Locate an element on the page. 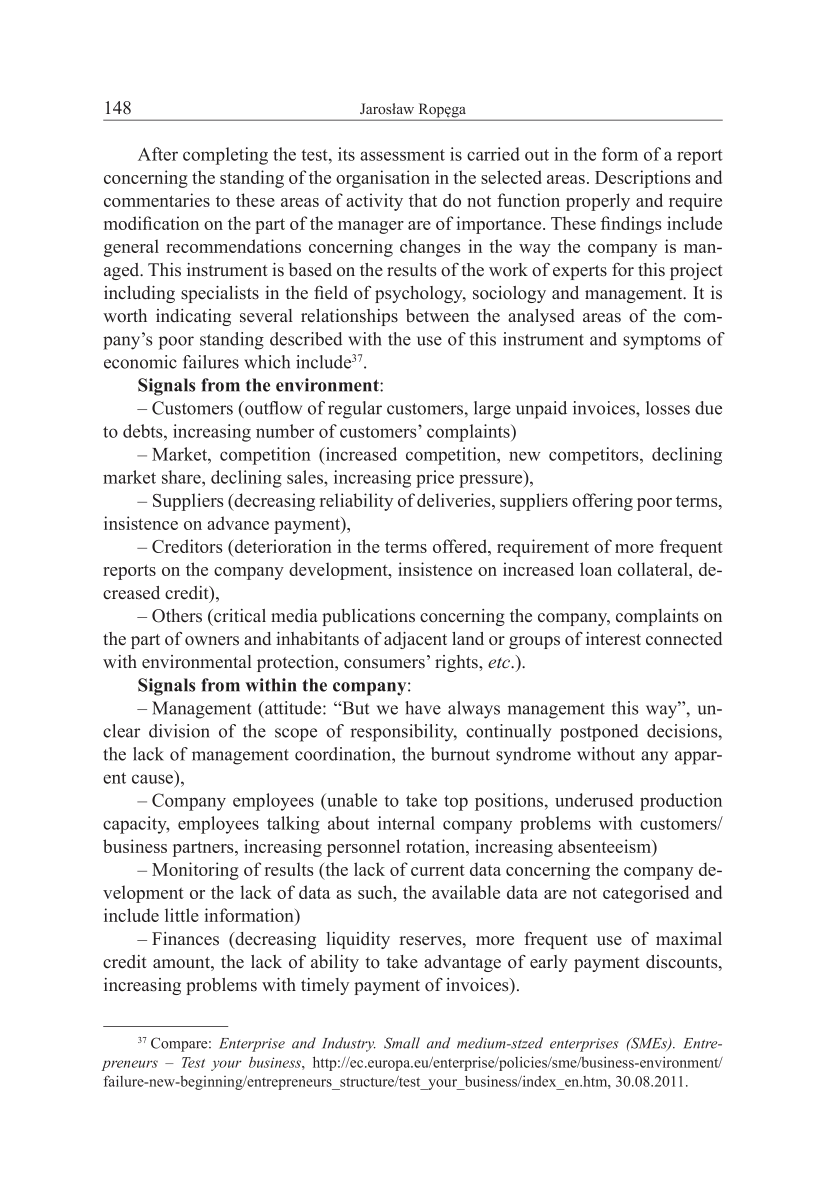 This document has height=1180, width=826. interest is located at coordinates (613, 639).
